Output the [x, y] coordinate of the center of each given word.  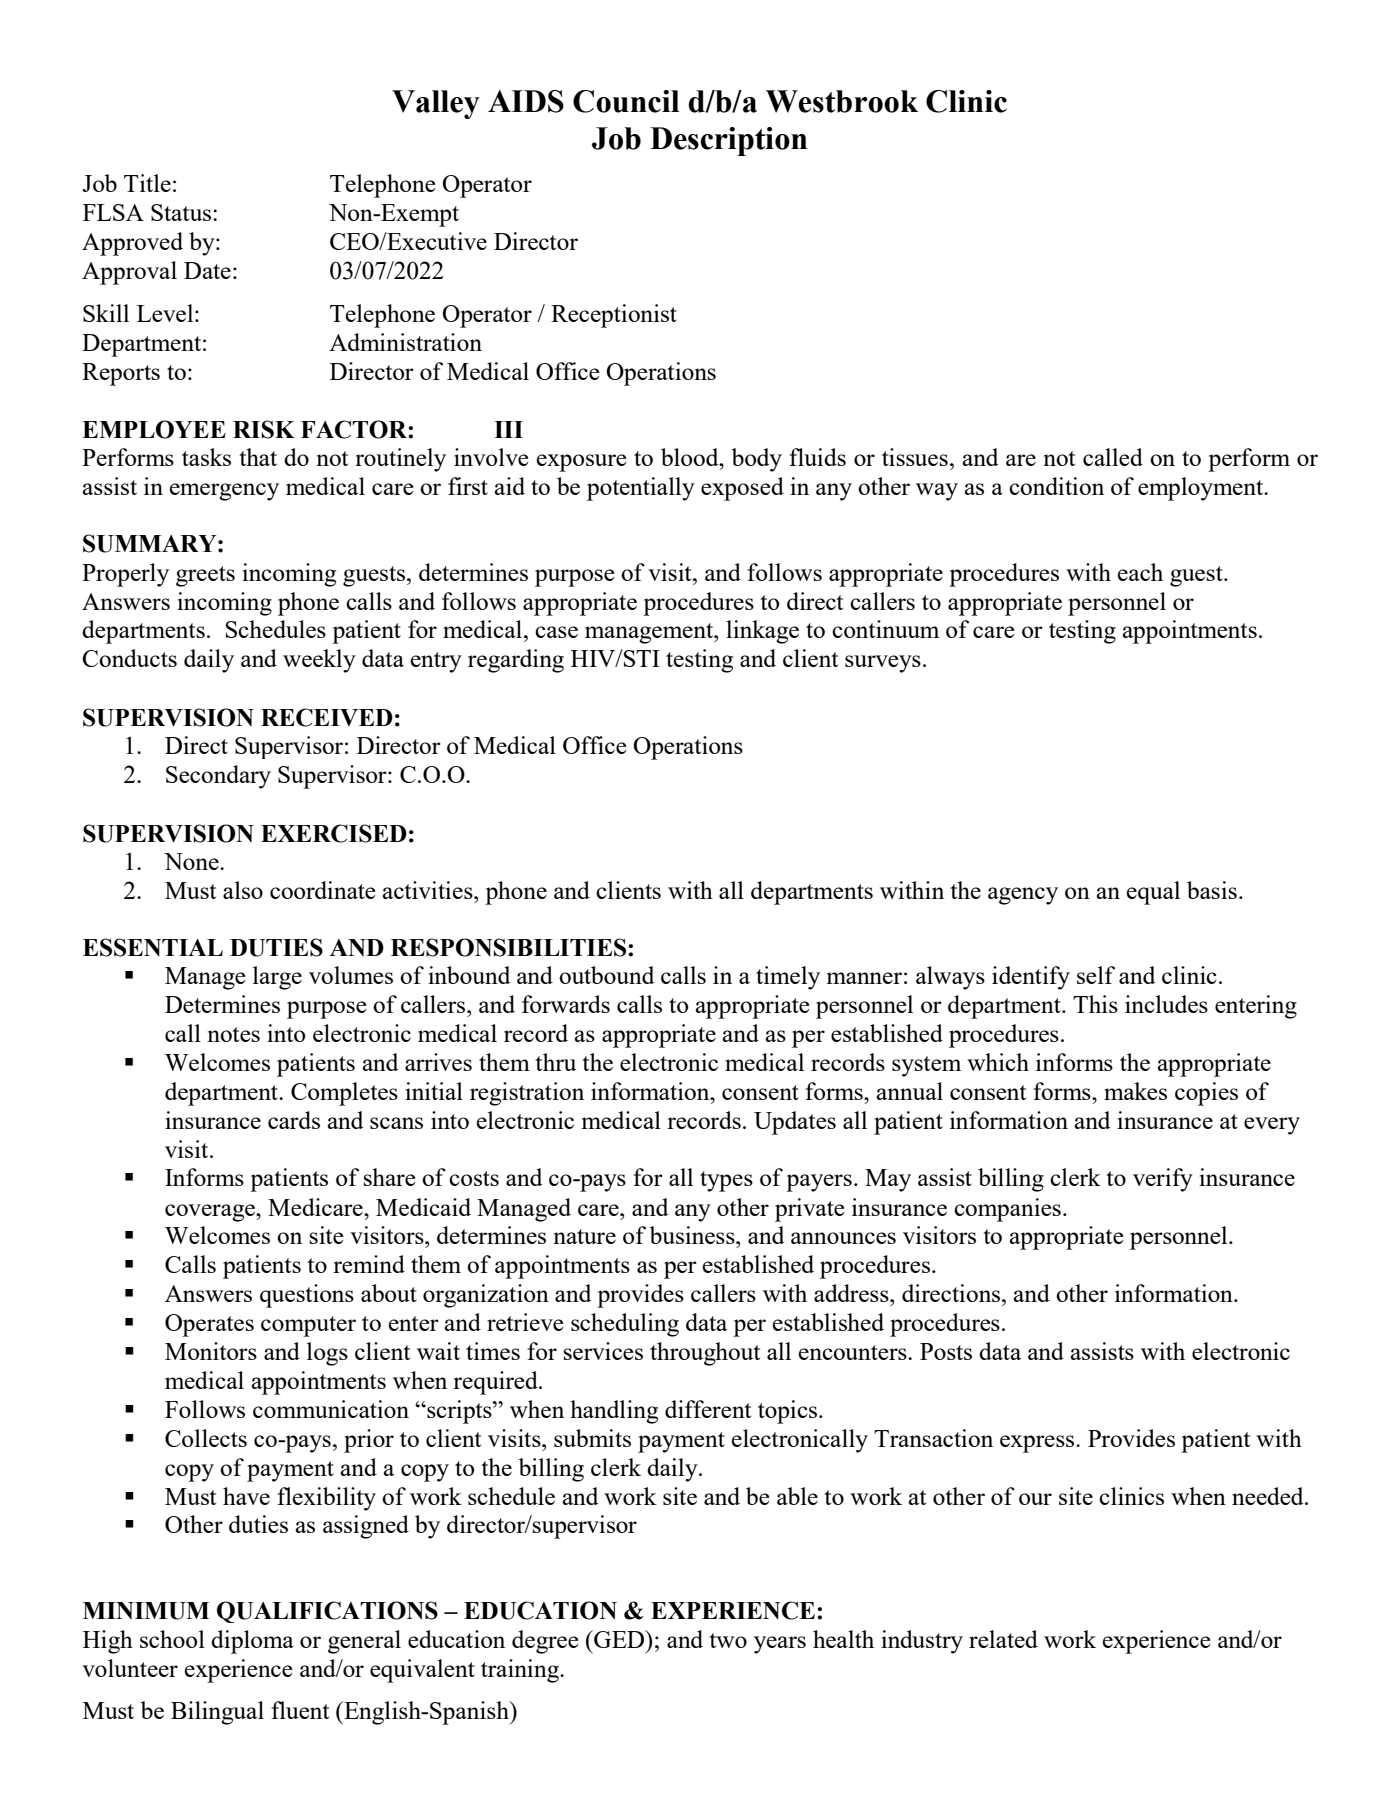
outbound [606, 975]
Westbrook [842, 101]
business [693, 1235]
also [243, 890]
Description [728, 141]
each [1140, 572]
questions [307, 1296]
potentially [641, 489]
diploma [252, 1642]
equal [1153, 893]
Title [147, 183]
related [1003, 1639]
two [728, 1640]
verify [1163, 1180]
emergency [224, 492]
